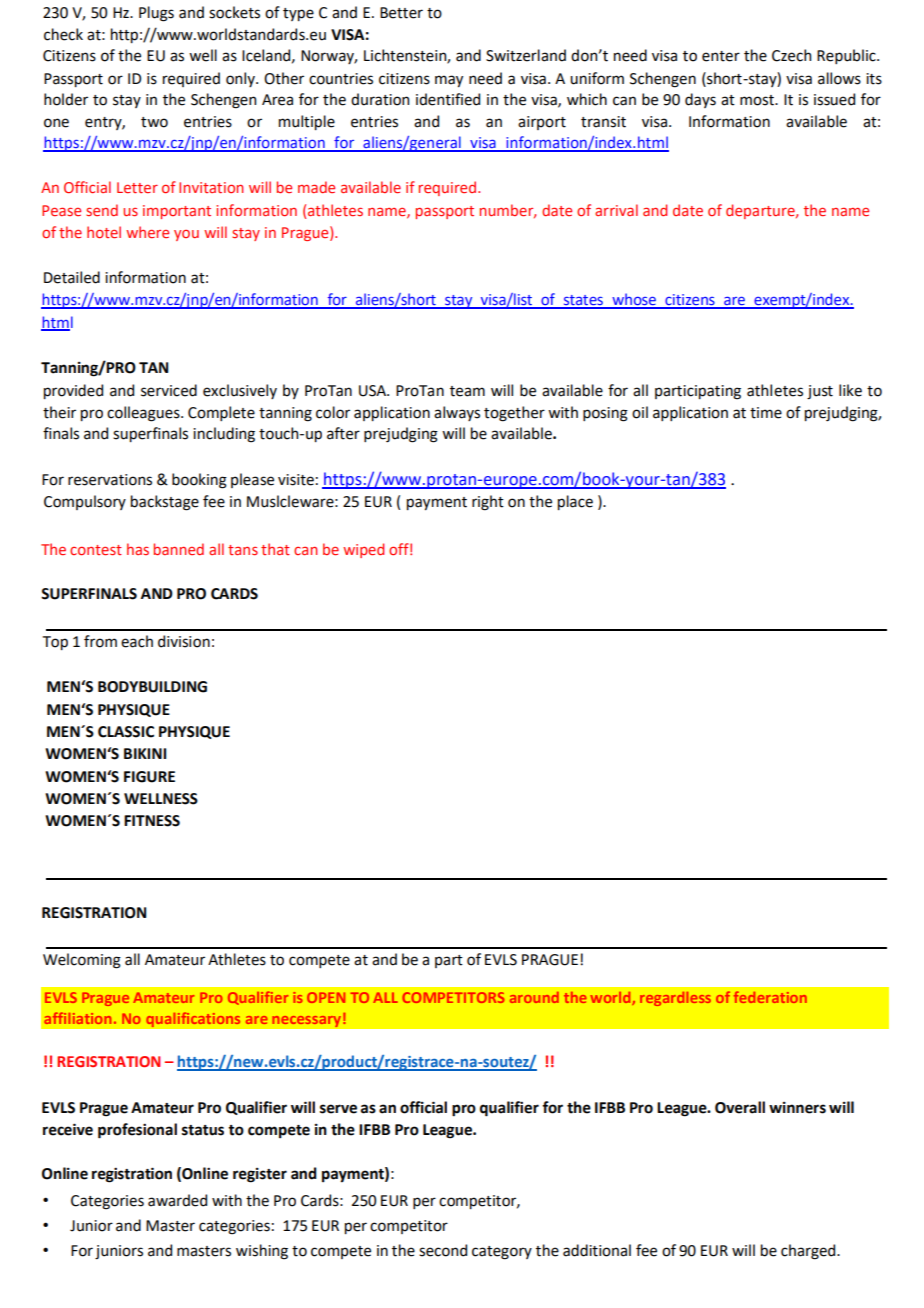  What do you see at coordinates (193, 1020) in the screenshot?
I see `qualifications` at bounding box center [193, 1020].
